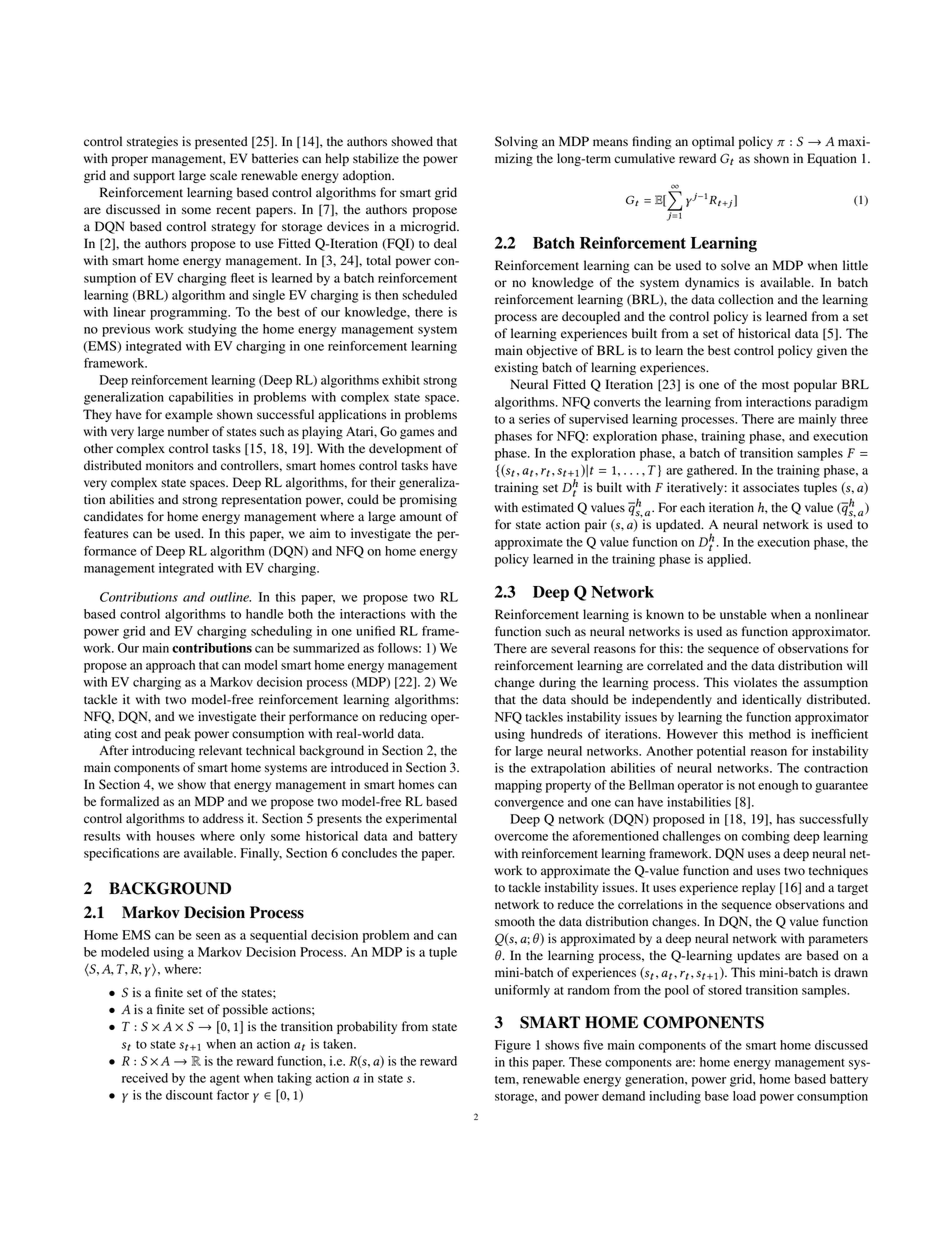 This screenshot has height=1233, width=952. What do you see at coordinates (170, 465) in the screenshot?
I see `monitors` at bounding box center [170, 465].
